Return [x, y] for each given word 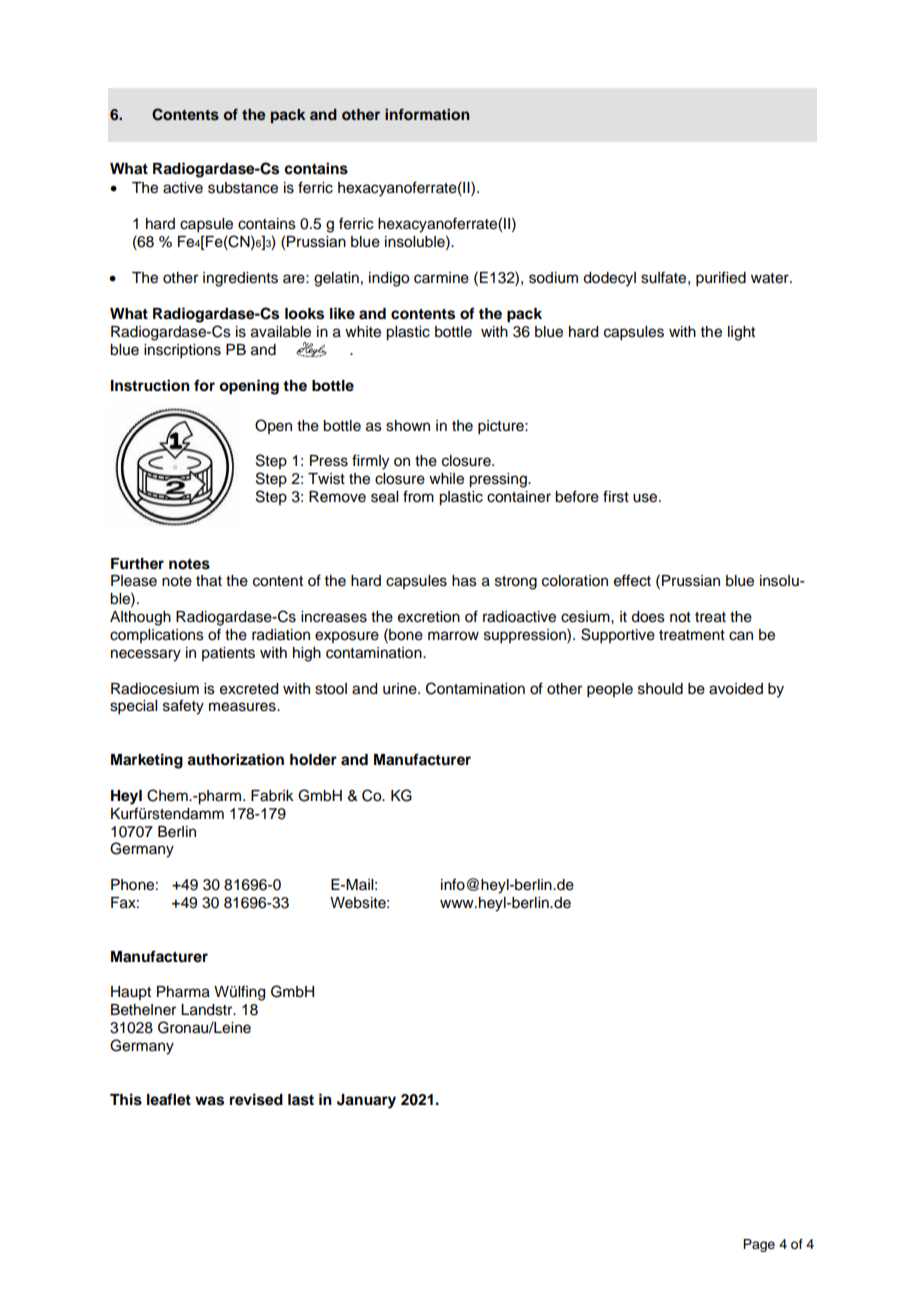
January [366, 1101]
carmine [441, 278]
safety [183, 707]
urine [401, 689]
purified [721, 279]
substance [243, 188]
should [660, 689]
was [209, 1101]
